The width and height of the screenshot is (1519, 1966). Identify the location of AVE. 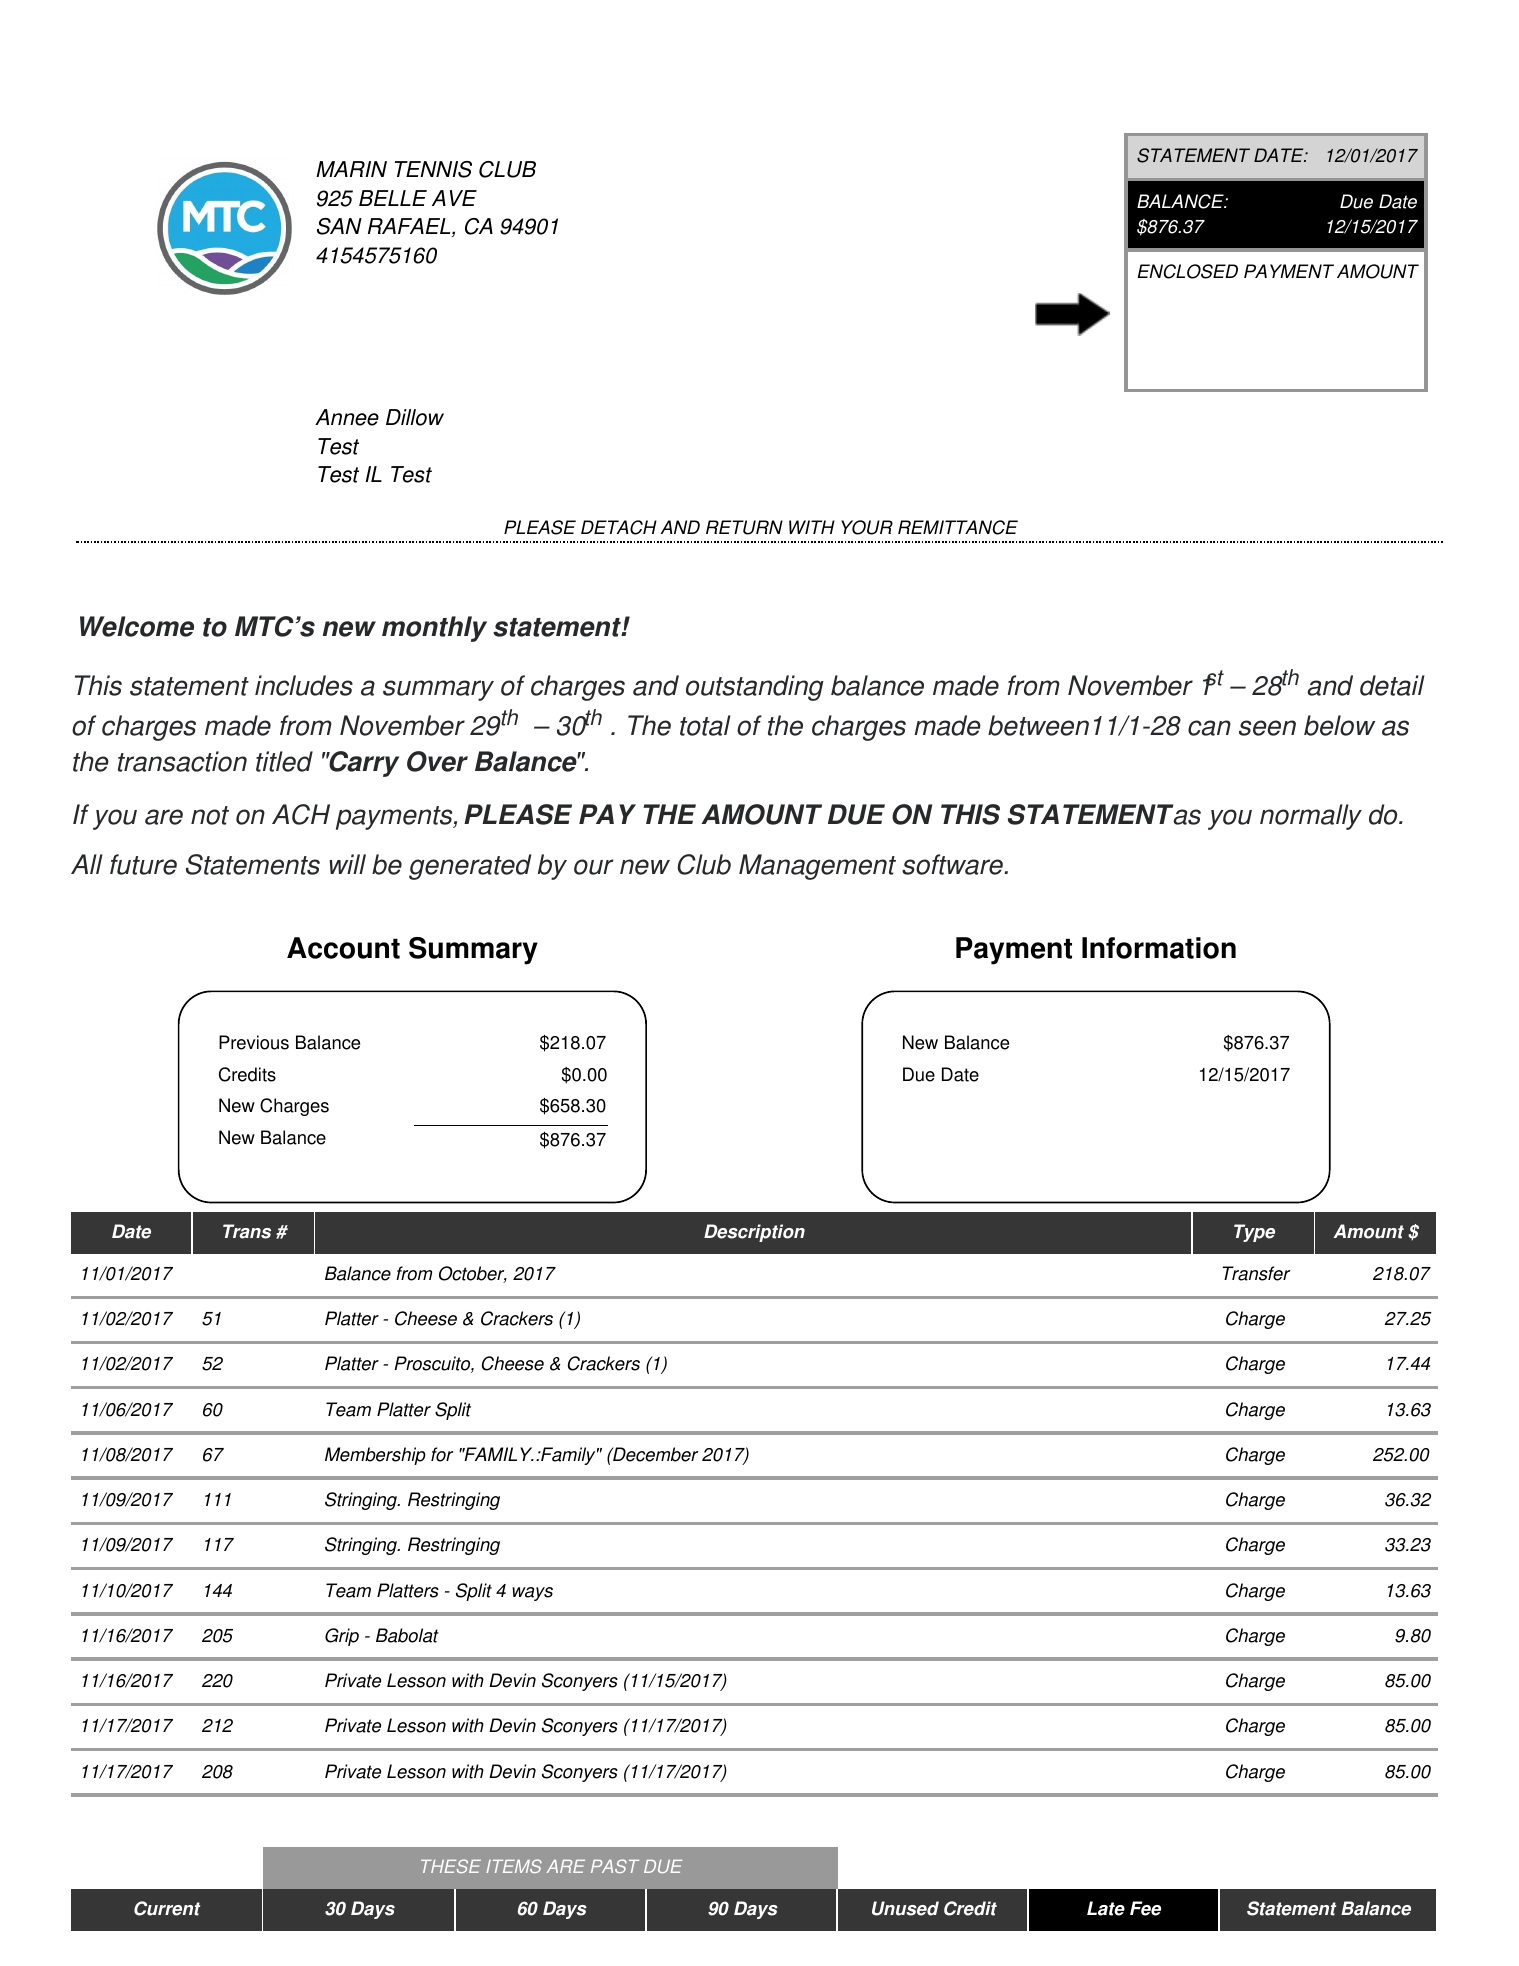
(454, 198).
